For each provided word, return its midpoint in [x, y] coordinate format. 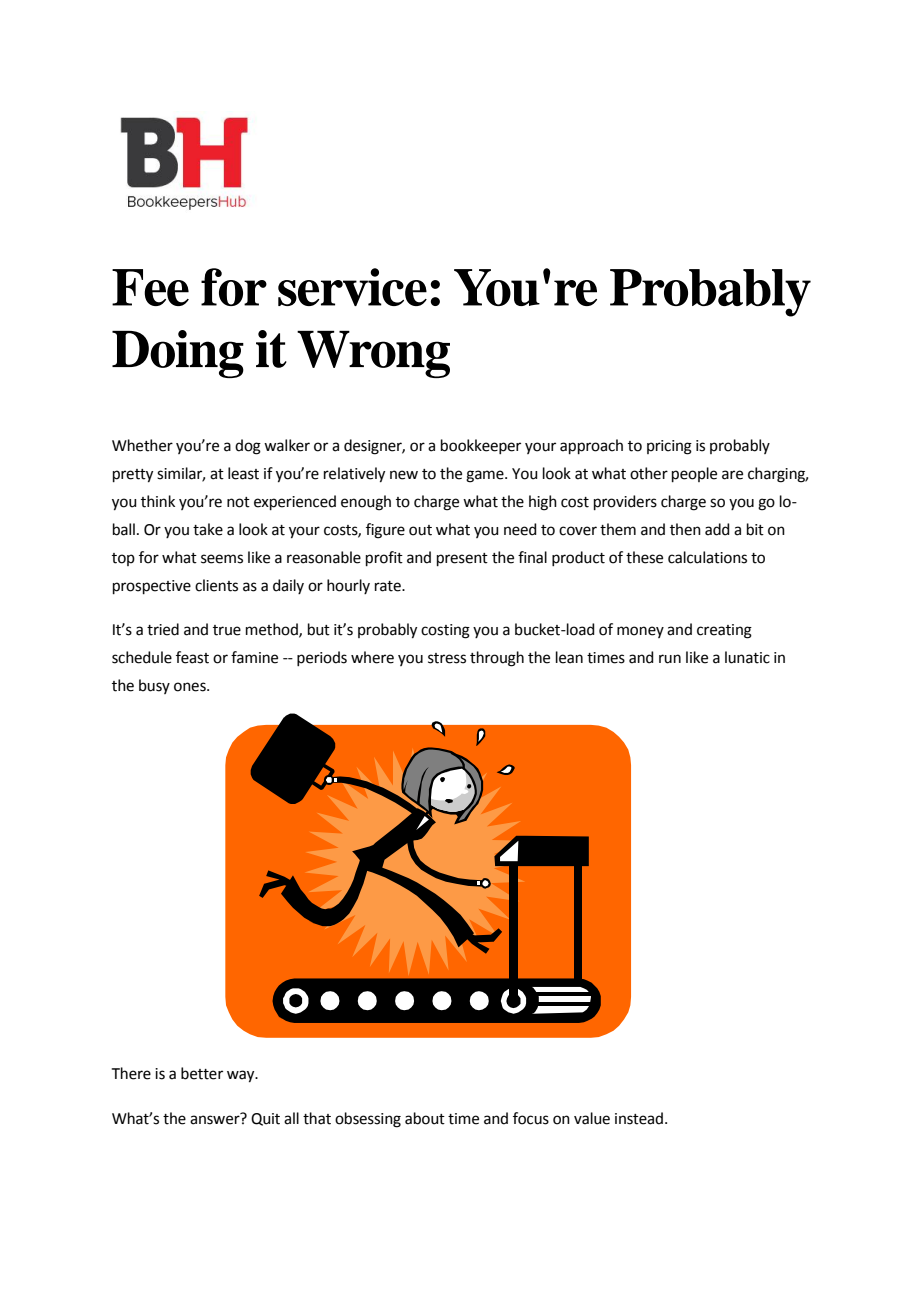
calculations [707, 557]
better [202, 1073]
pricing [669, 447]
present [462, 559]
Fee [150, 287]
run [670, 659]
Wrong [373, 354]
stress [447, 658]
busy [154, 686]
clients [216, 585]
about [425, 1118]
